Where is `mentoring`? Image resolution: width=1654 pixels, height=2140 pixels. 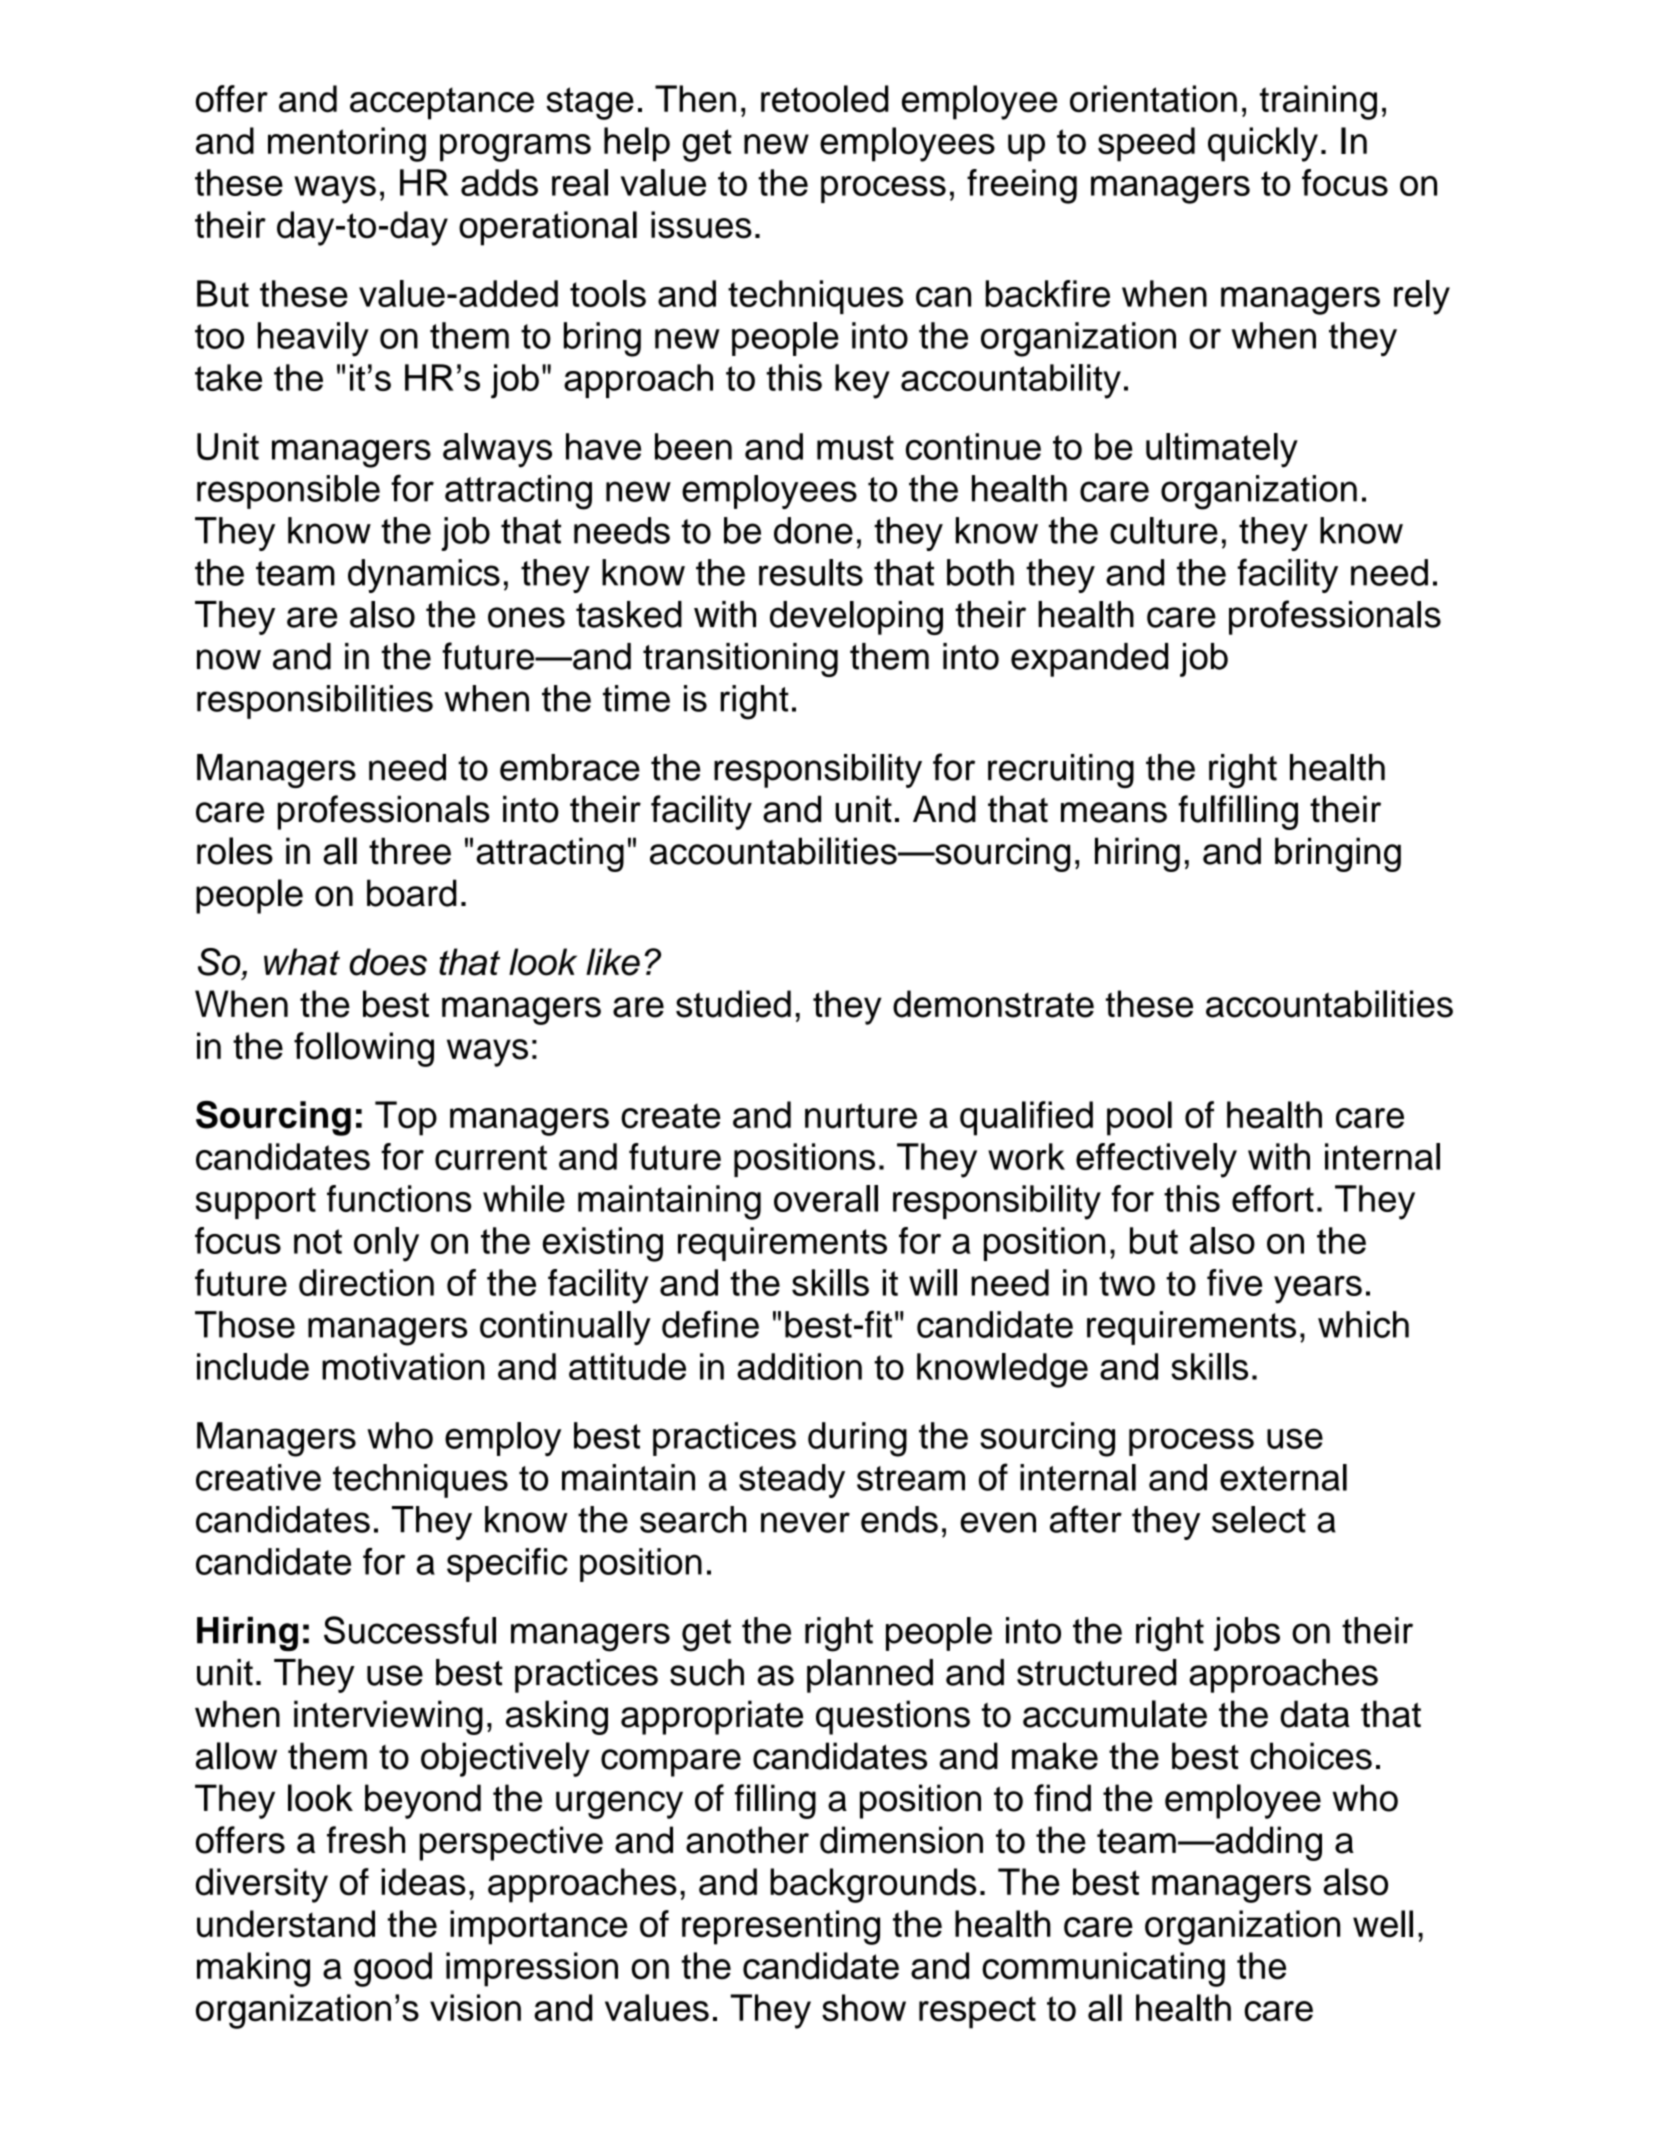 mentoring is located at coordinates (347, 144).
